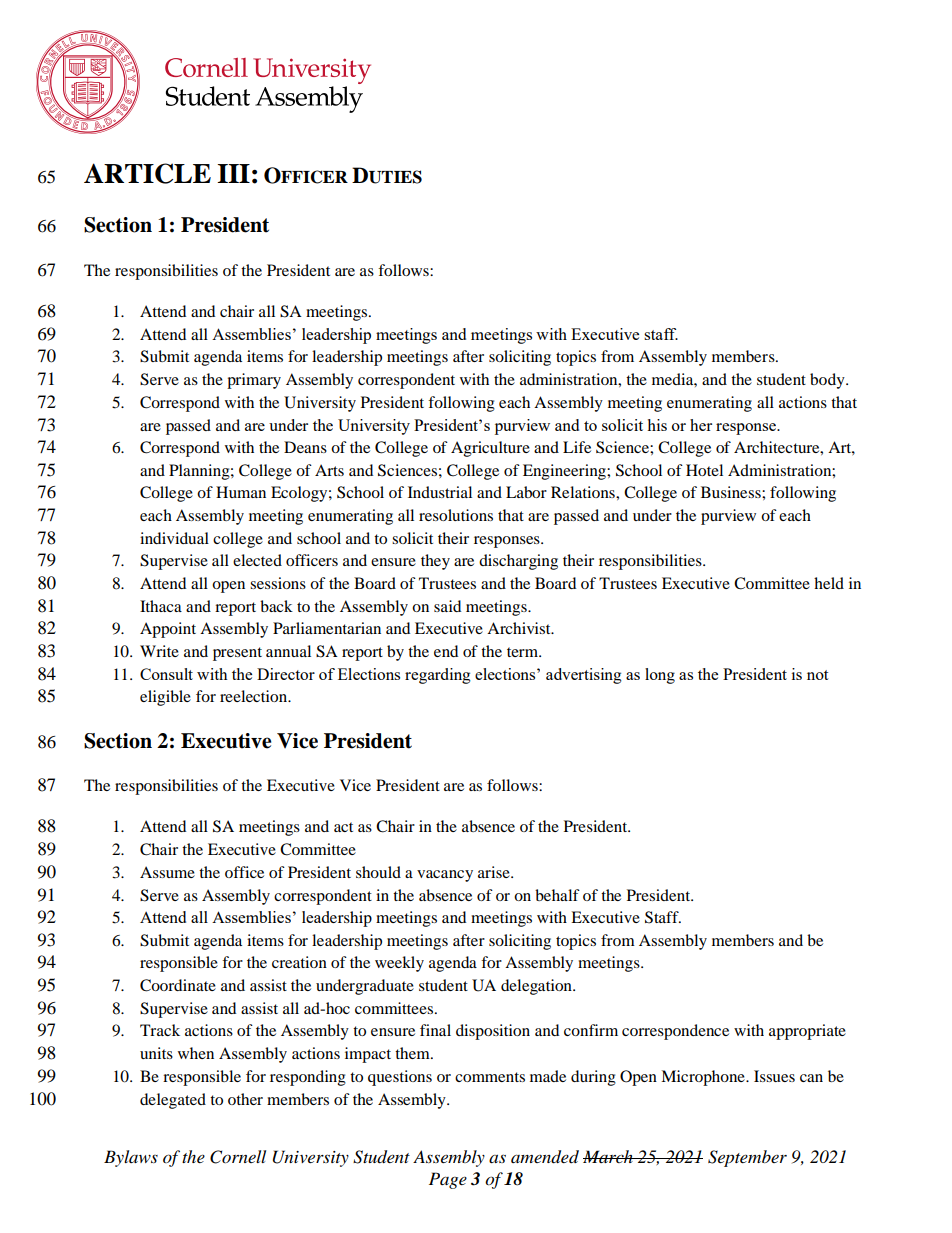 The width and height of the image is (952, 1233). I want to click on regarding, so click(438, 676).
